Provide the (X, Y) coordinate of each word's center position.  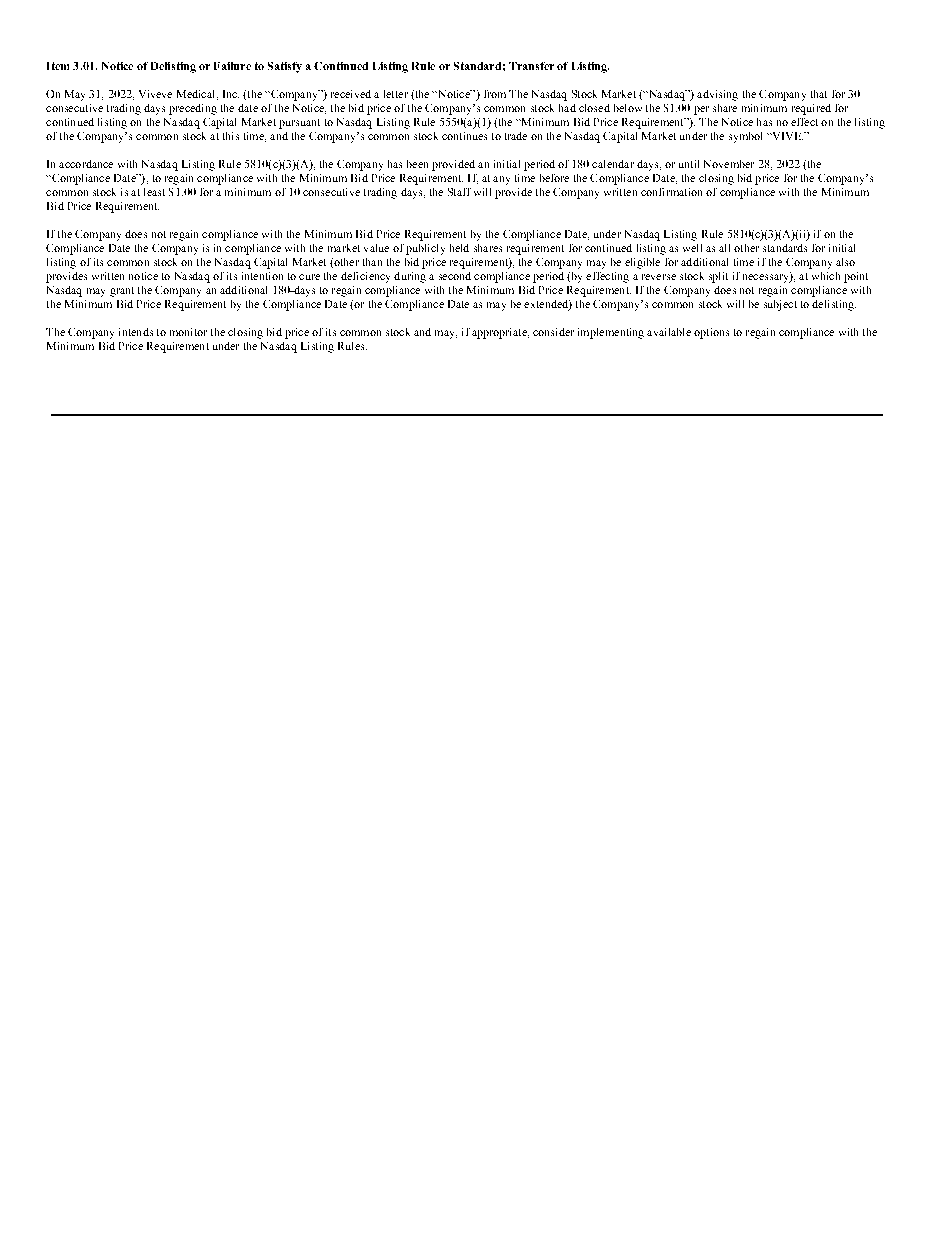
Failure (232, 66)
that (819, 94)
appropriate (500, 333)
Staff (459, 192)
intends (136, 332)
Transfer (531, 66)
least (154, 192)
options (711, 333)
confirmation (671, 192)
